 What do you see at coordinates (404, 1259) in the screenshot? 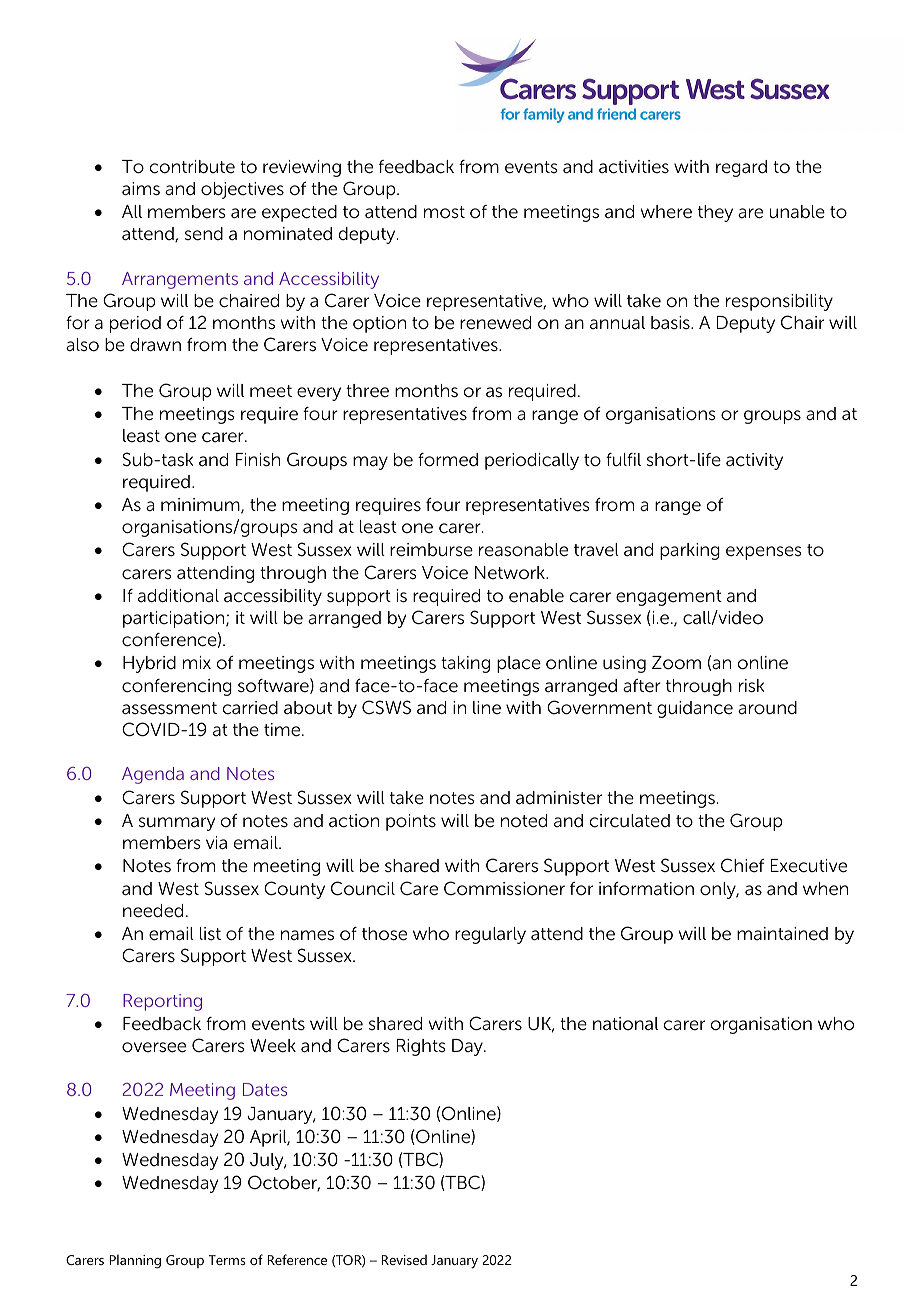
I see `Revised` at bounding box center [404, 1259].
